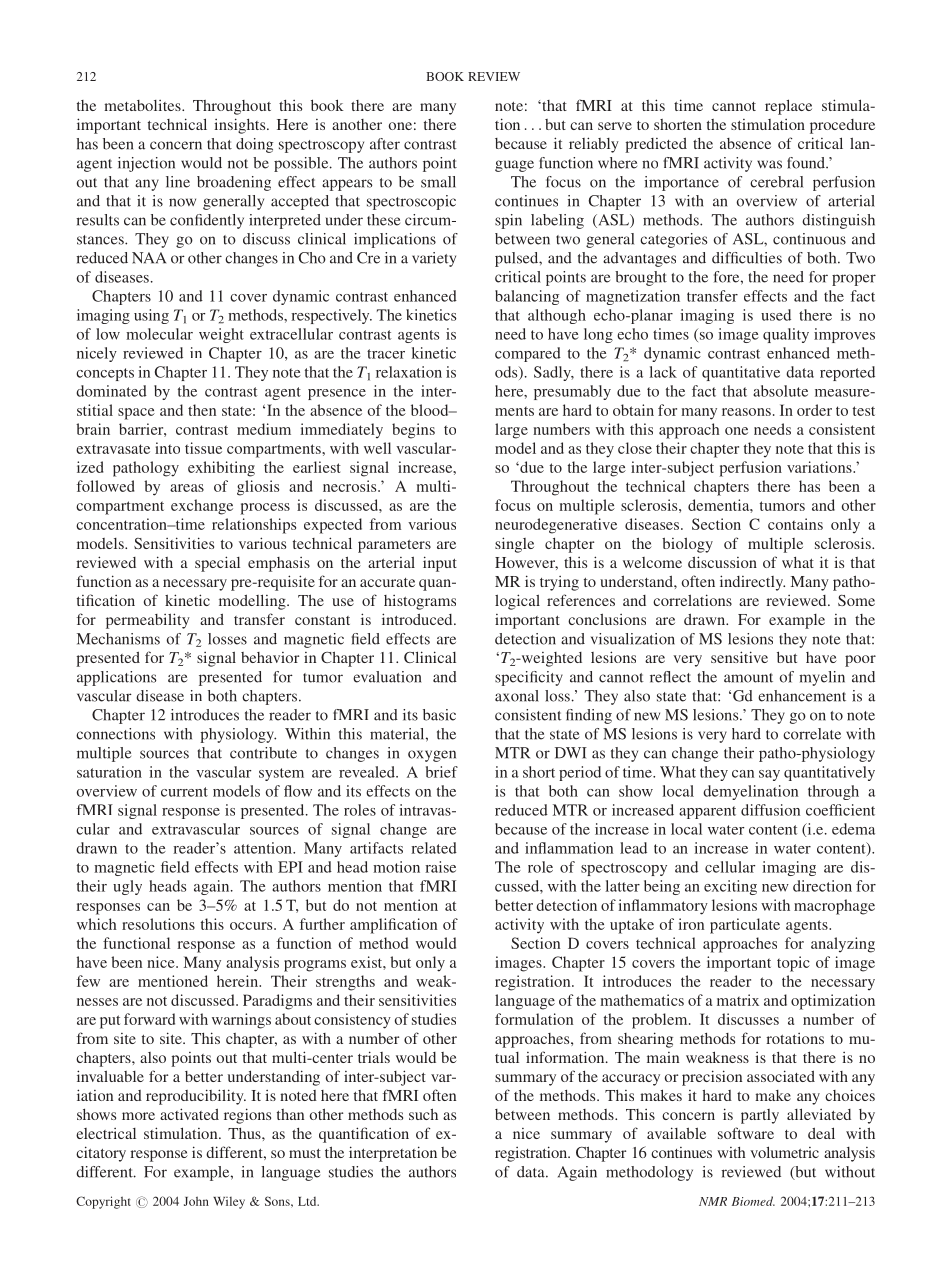  I want to click on was, so click(769, 164).
